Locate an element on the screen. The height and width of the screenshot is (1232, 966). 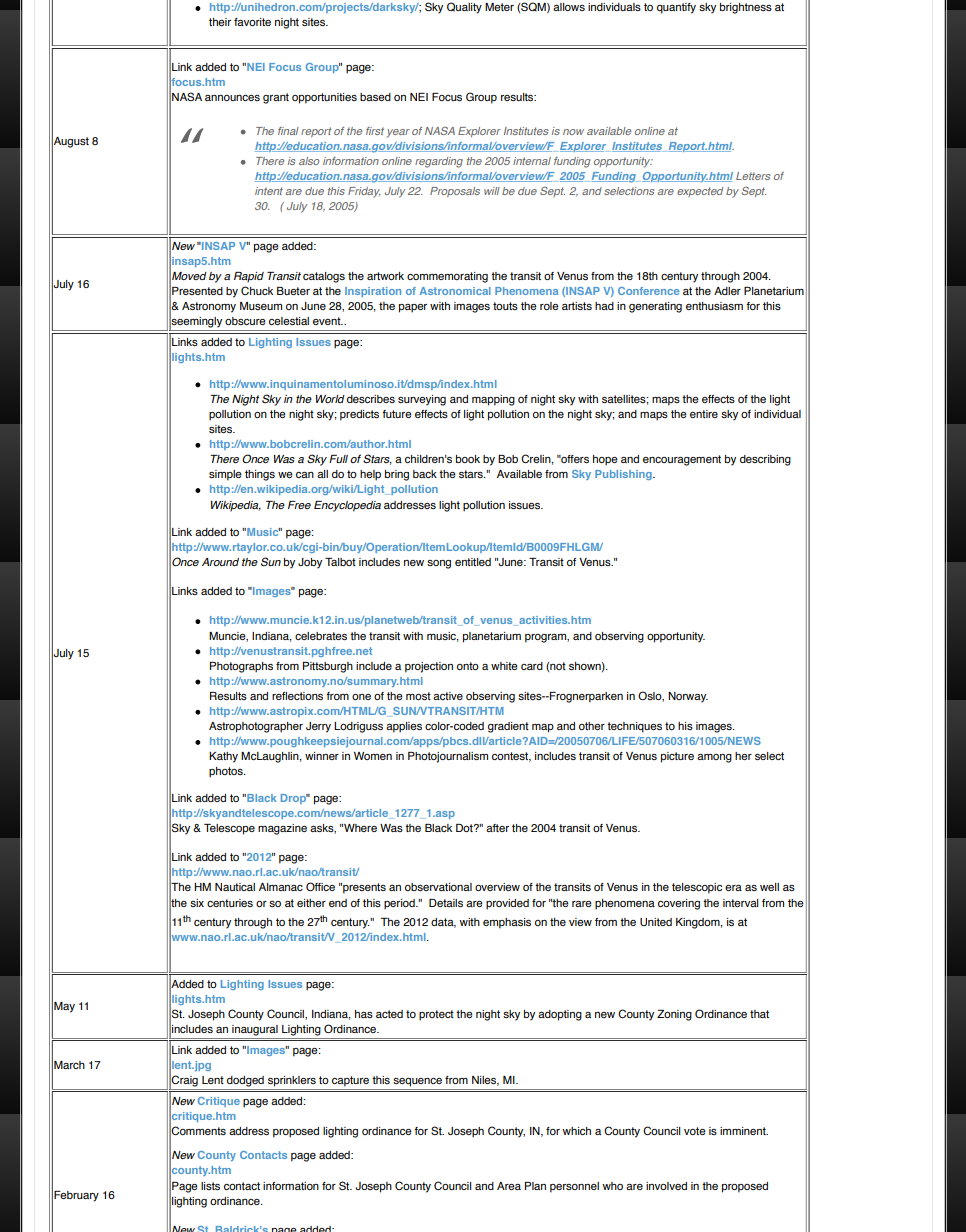
lists is located at coordinates (210, 1186).
